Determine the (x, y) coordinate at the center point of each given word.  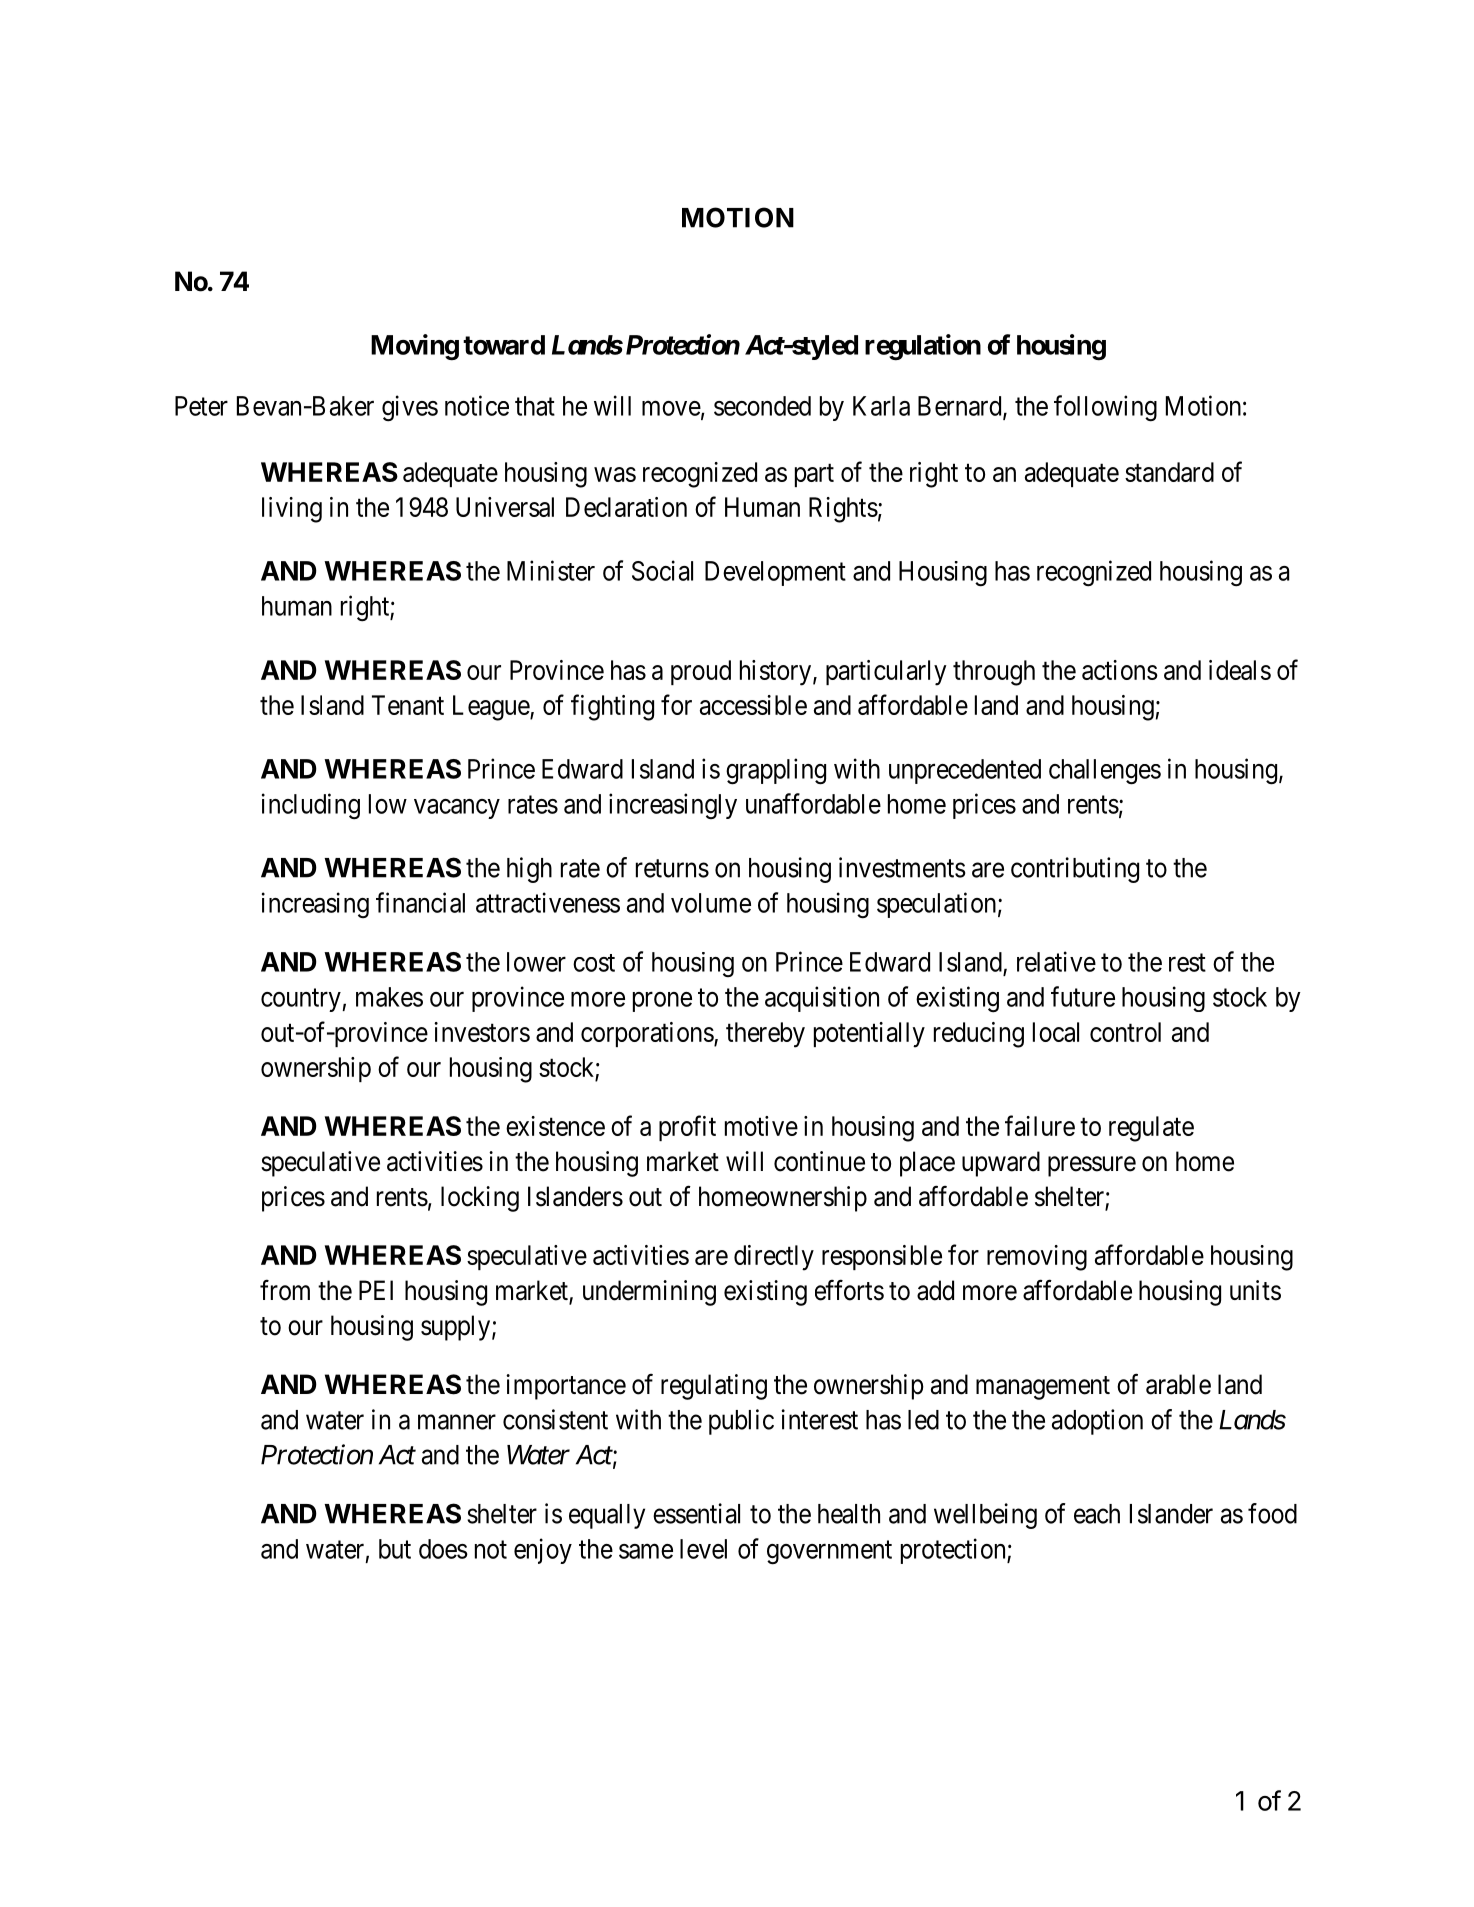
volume (711, 903)
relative (1056, 961)
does (443, 1549)
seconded (762, 406)
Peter (201, 406)
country (302, 1000)
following (1105, 408)
